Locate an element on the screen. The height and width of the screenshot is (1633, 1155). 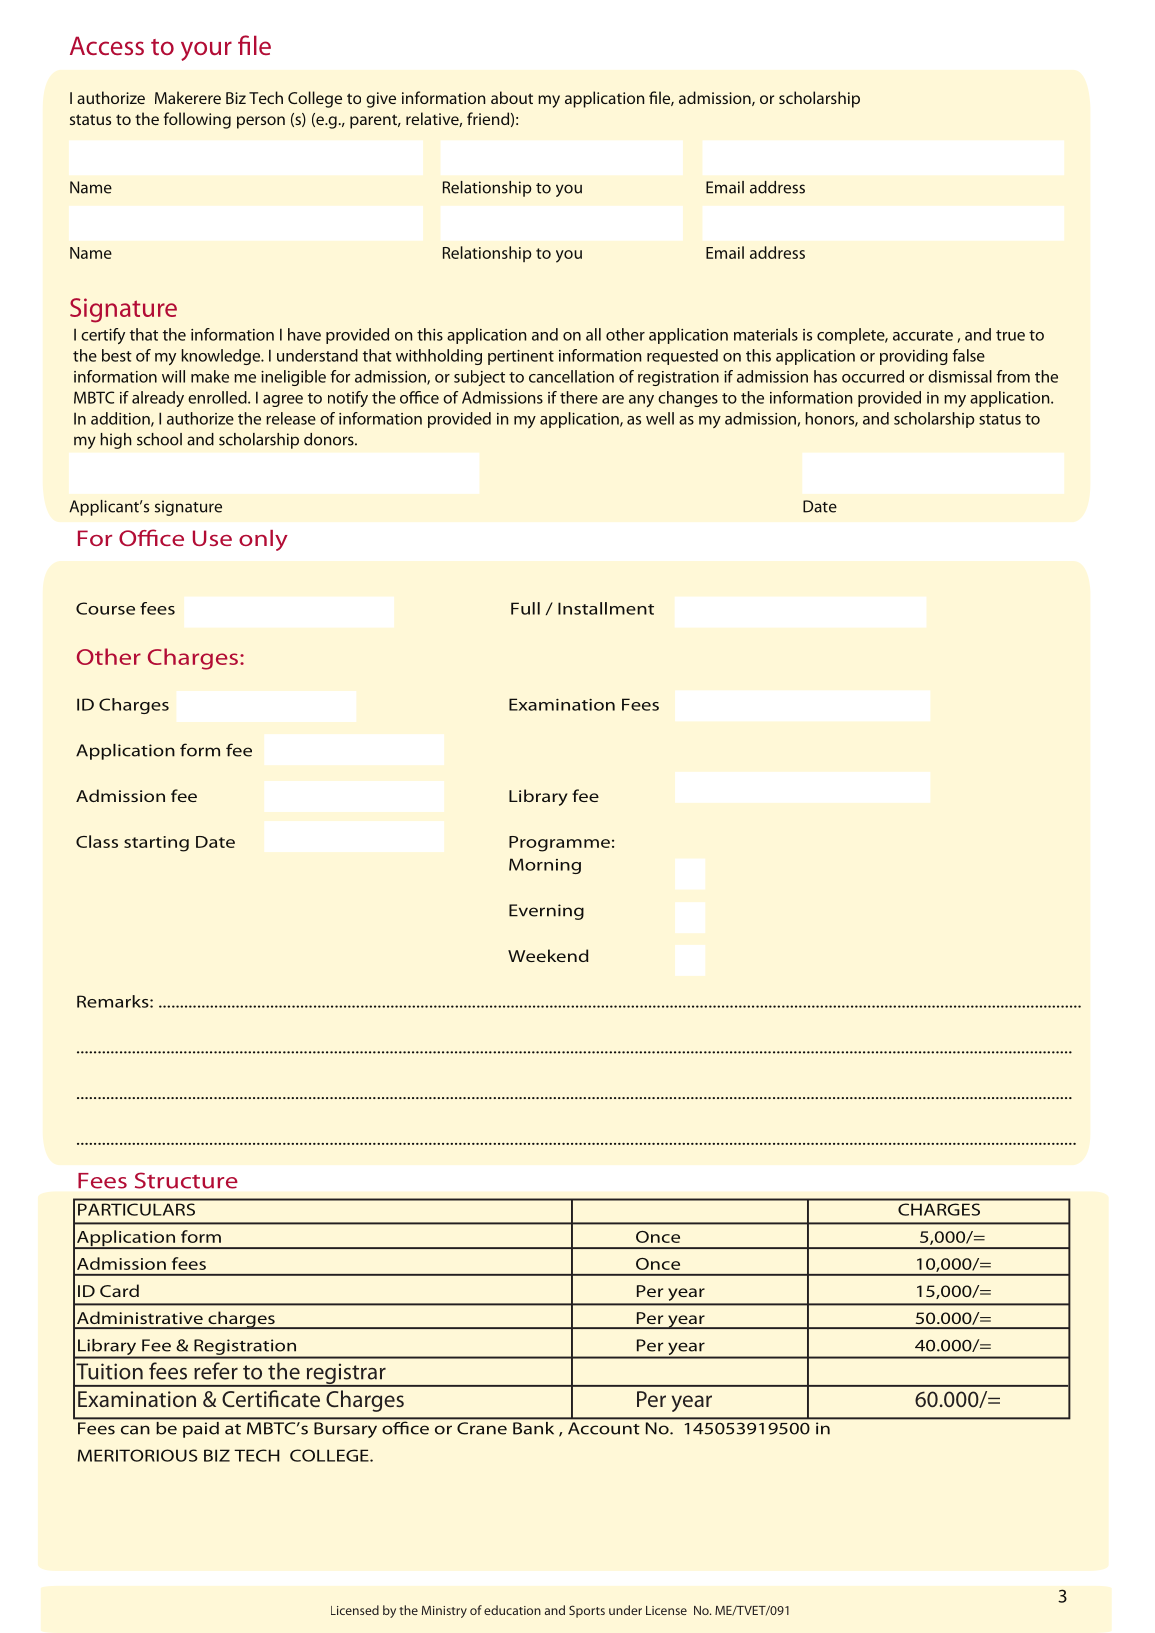
MERITORIOUS is located at coordinates (138, 1455).
